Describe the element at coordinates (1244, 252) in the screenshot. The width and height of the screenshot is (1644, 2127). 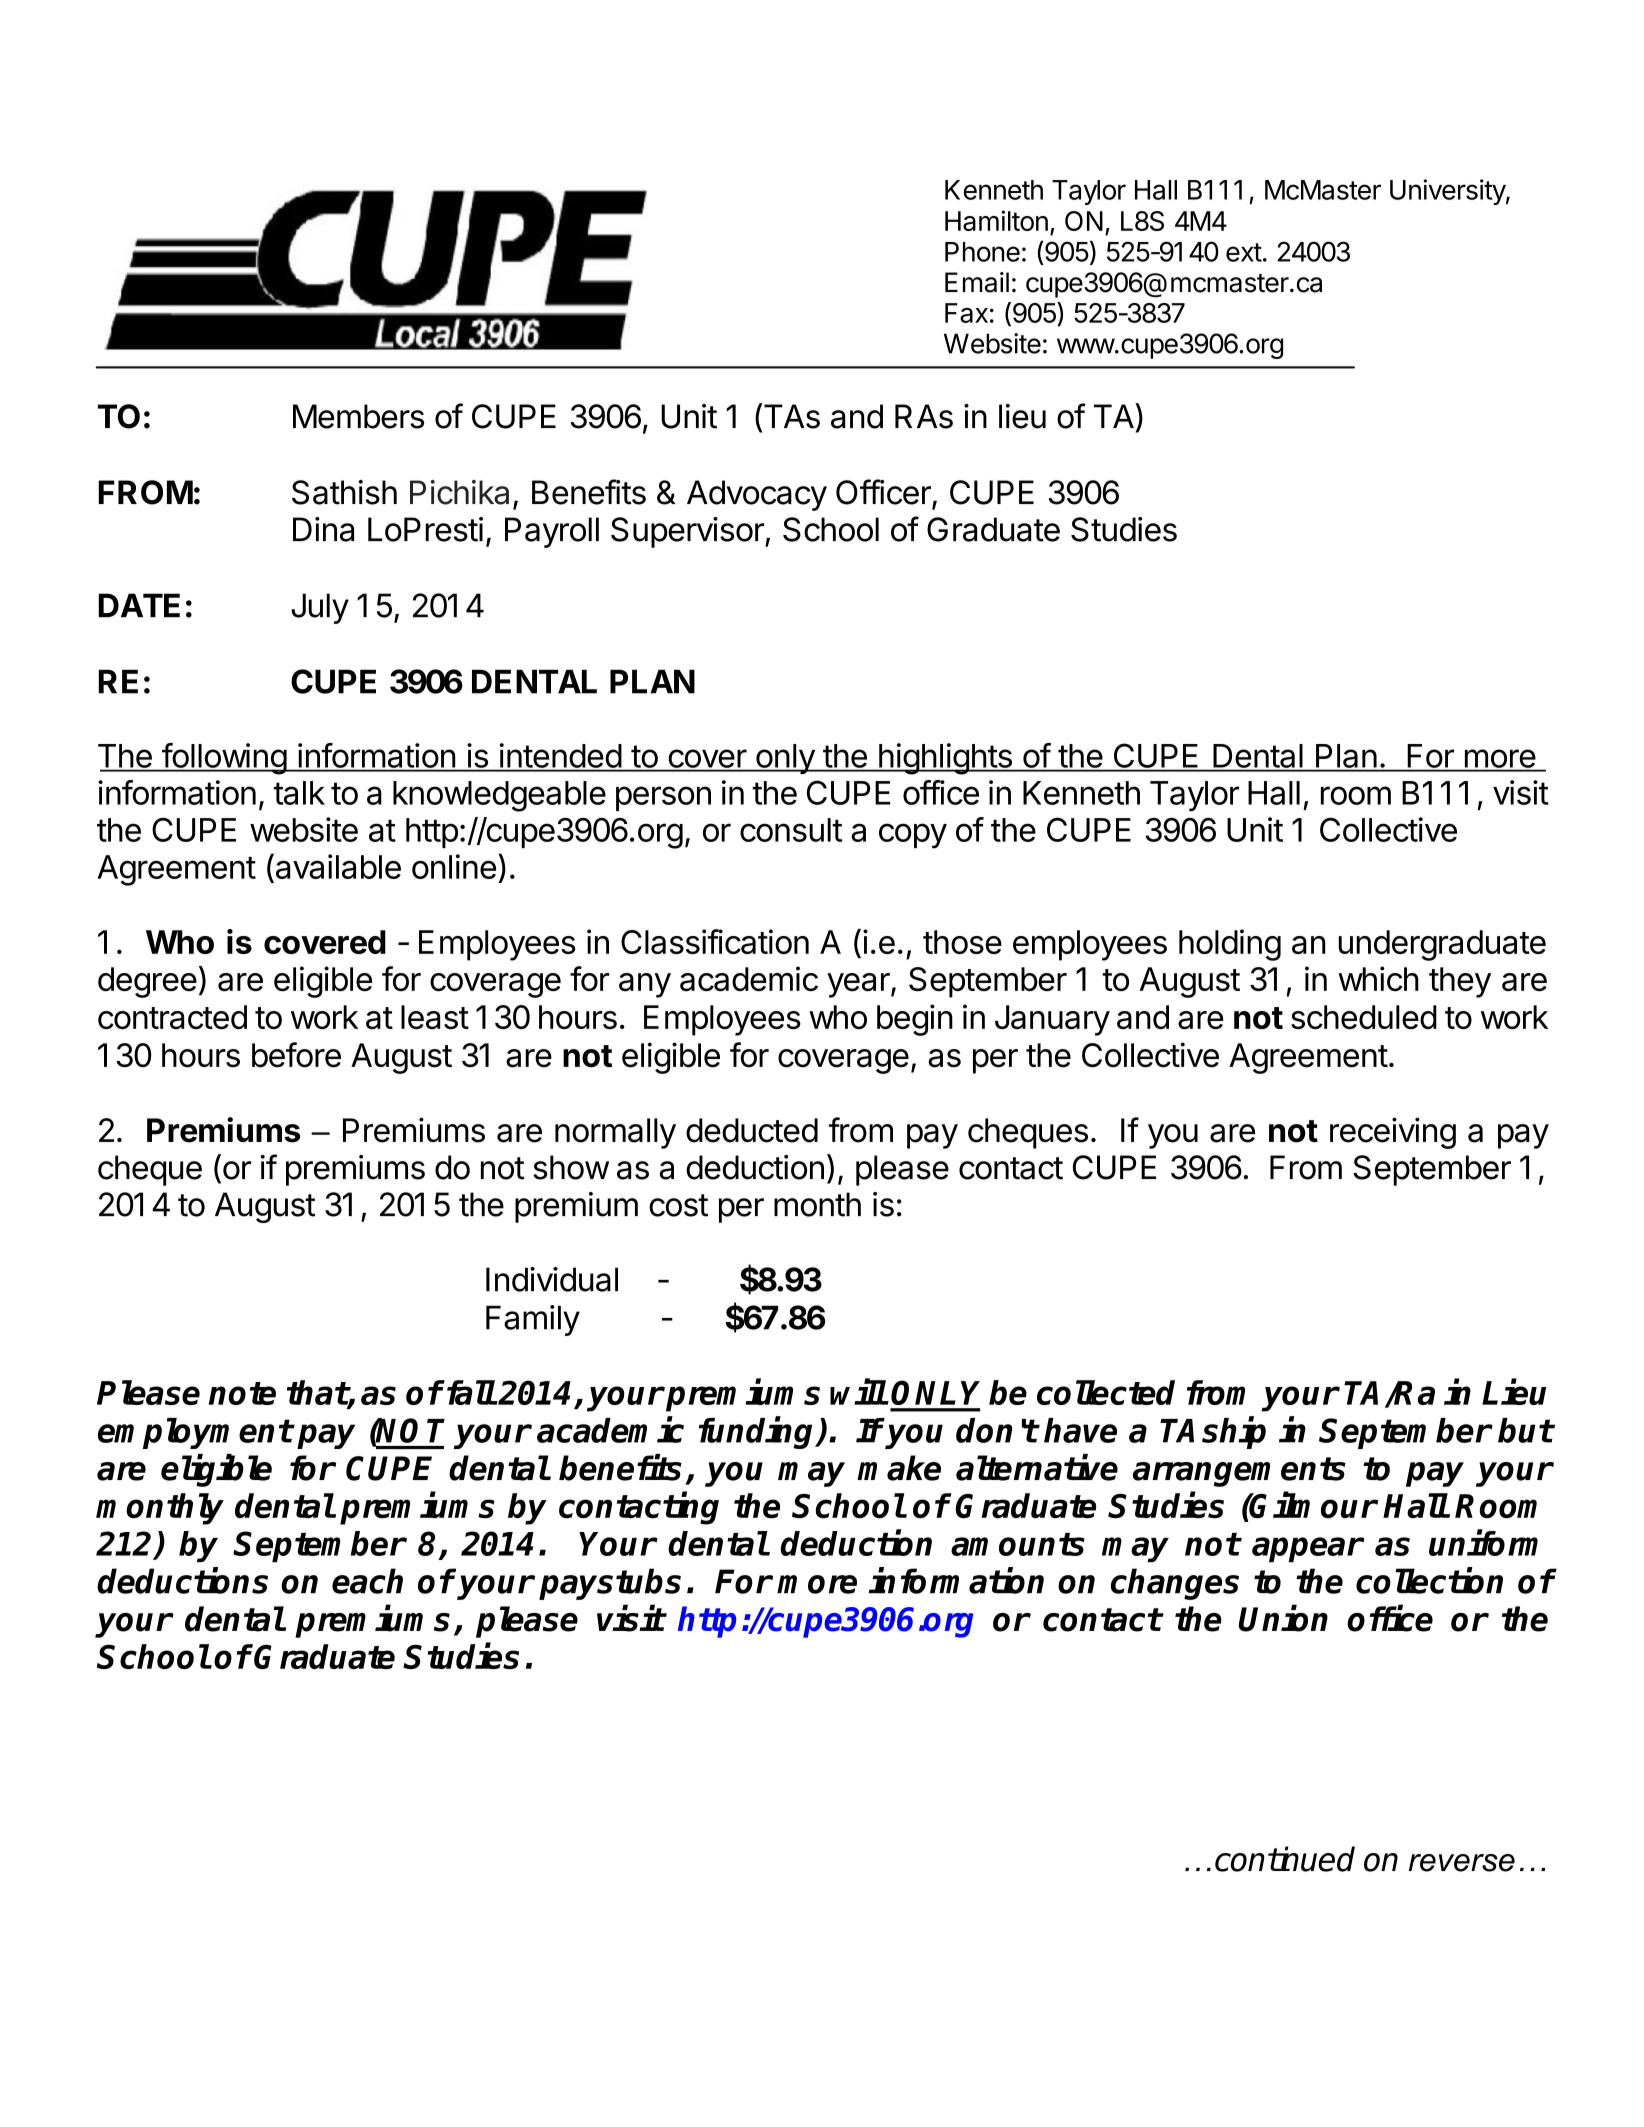
I see `ext` at that location.
